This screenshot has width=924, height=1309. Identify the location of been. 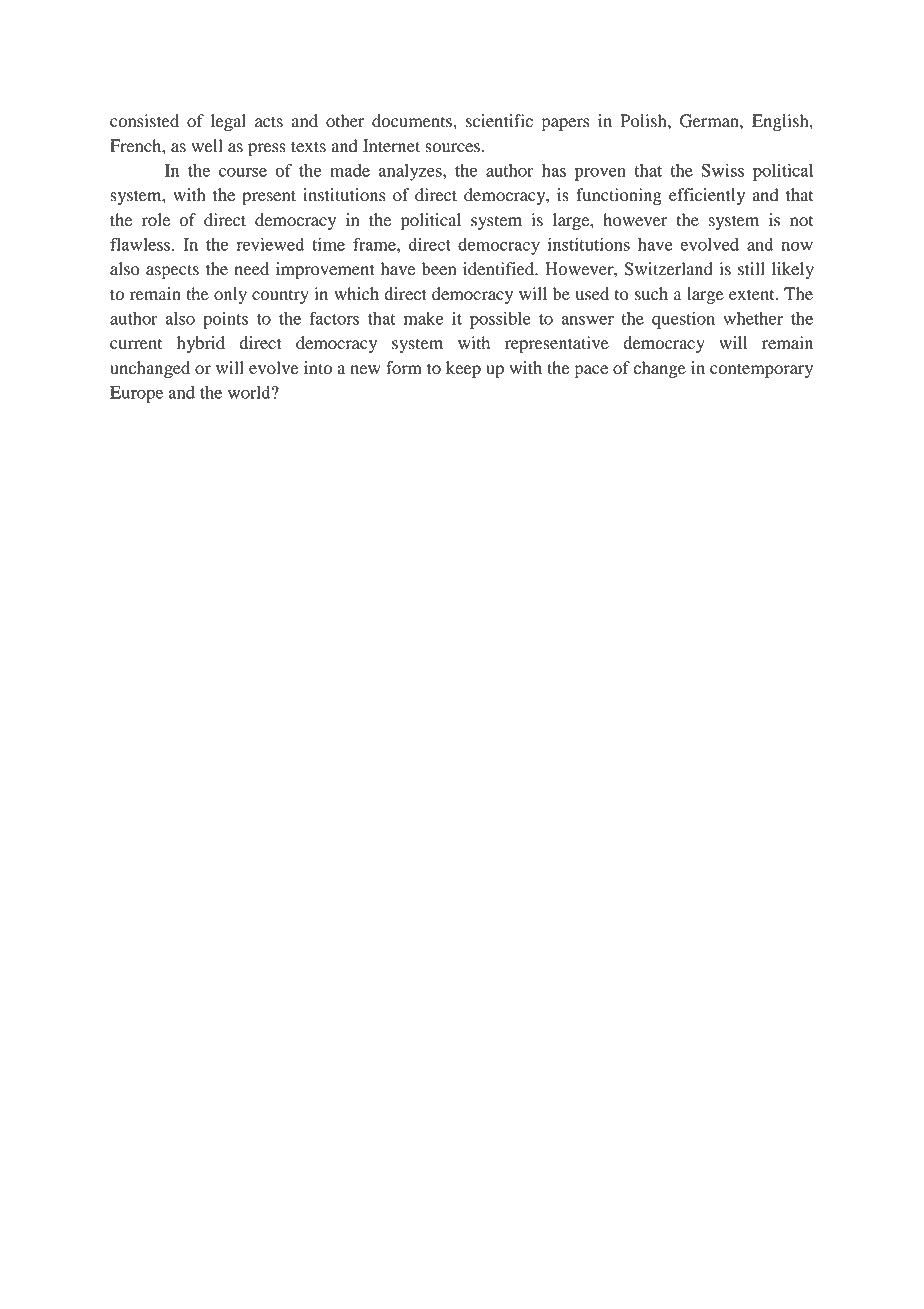
(439, 269).
